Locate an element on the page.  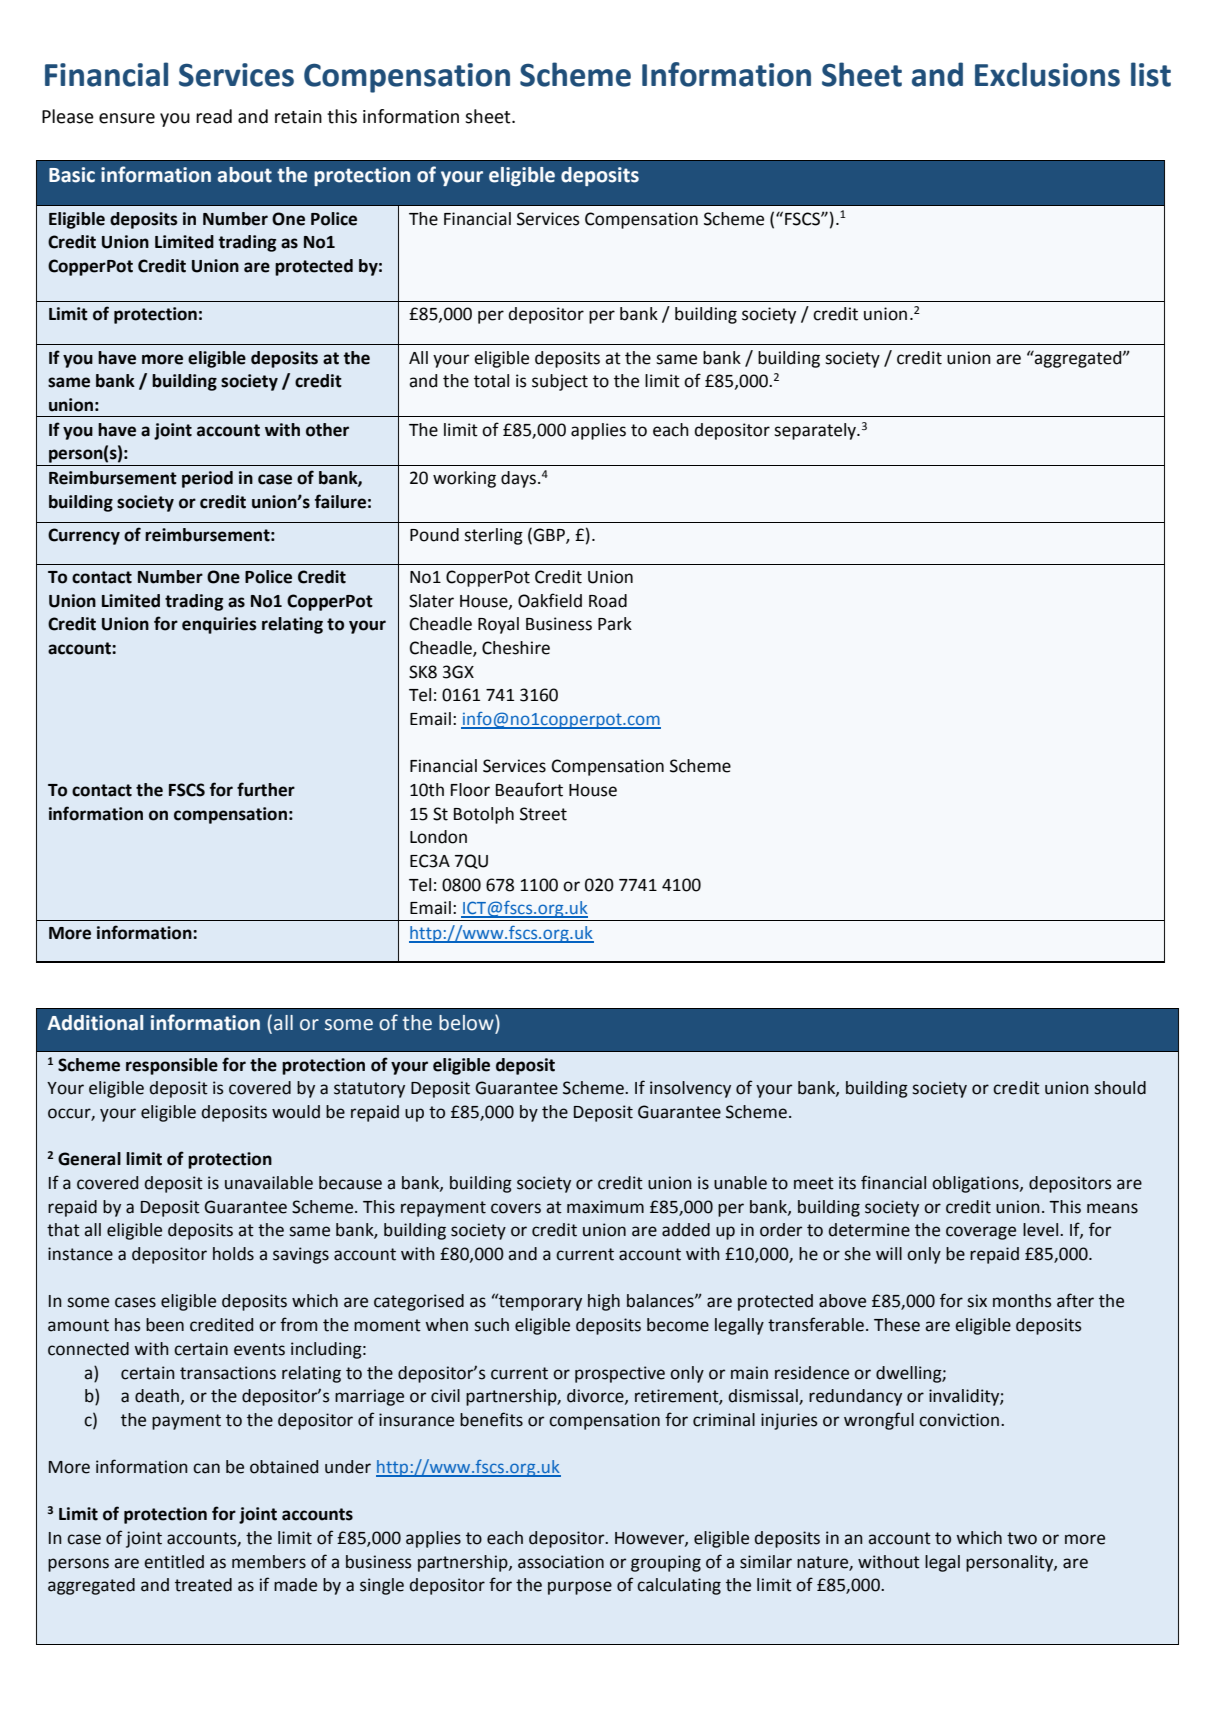
retain is located at coordinates (298, 117).
